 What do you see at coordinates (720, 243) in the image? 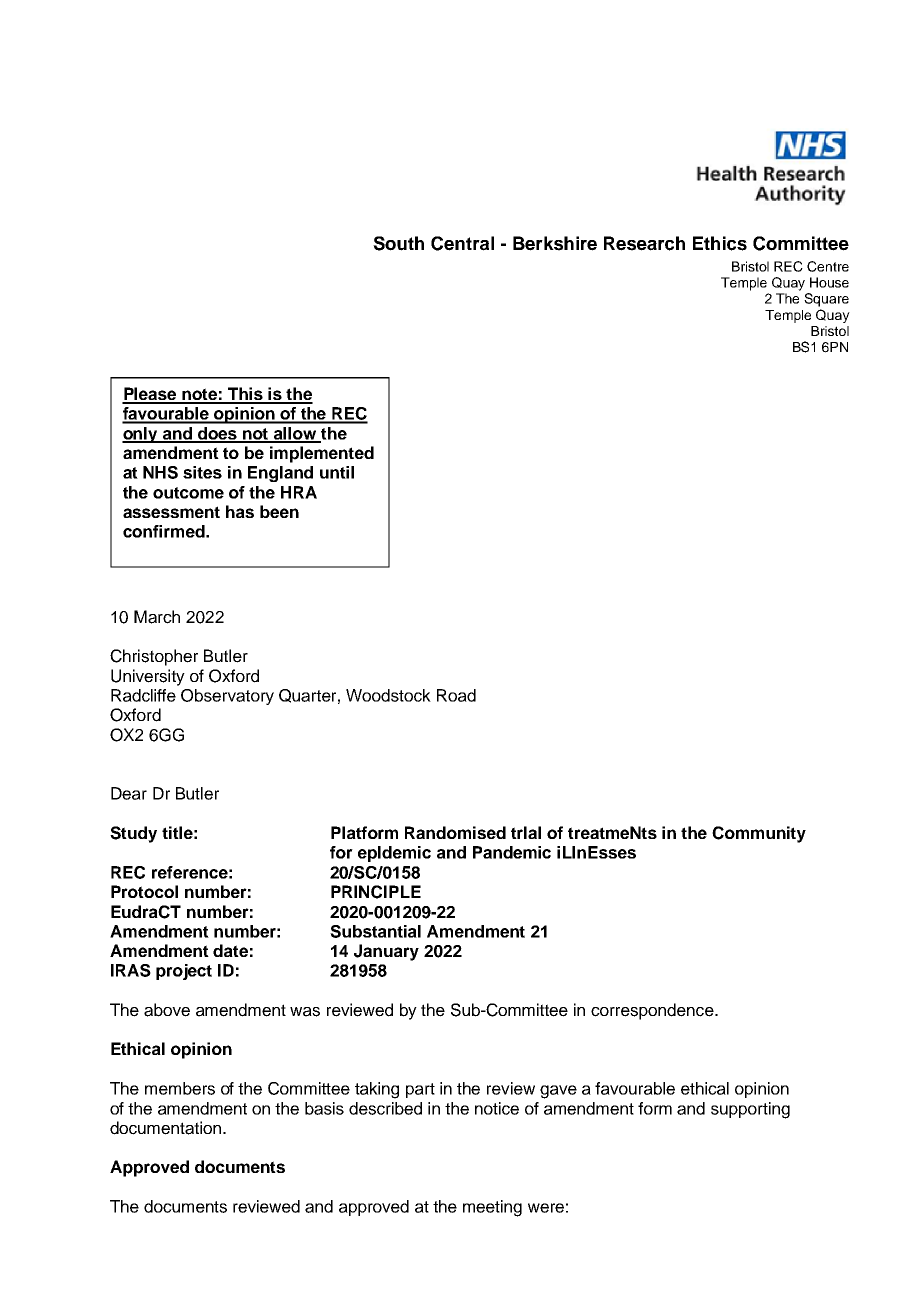
I see `Ethics` at bounding box center [720, 243].
